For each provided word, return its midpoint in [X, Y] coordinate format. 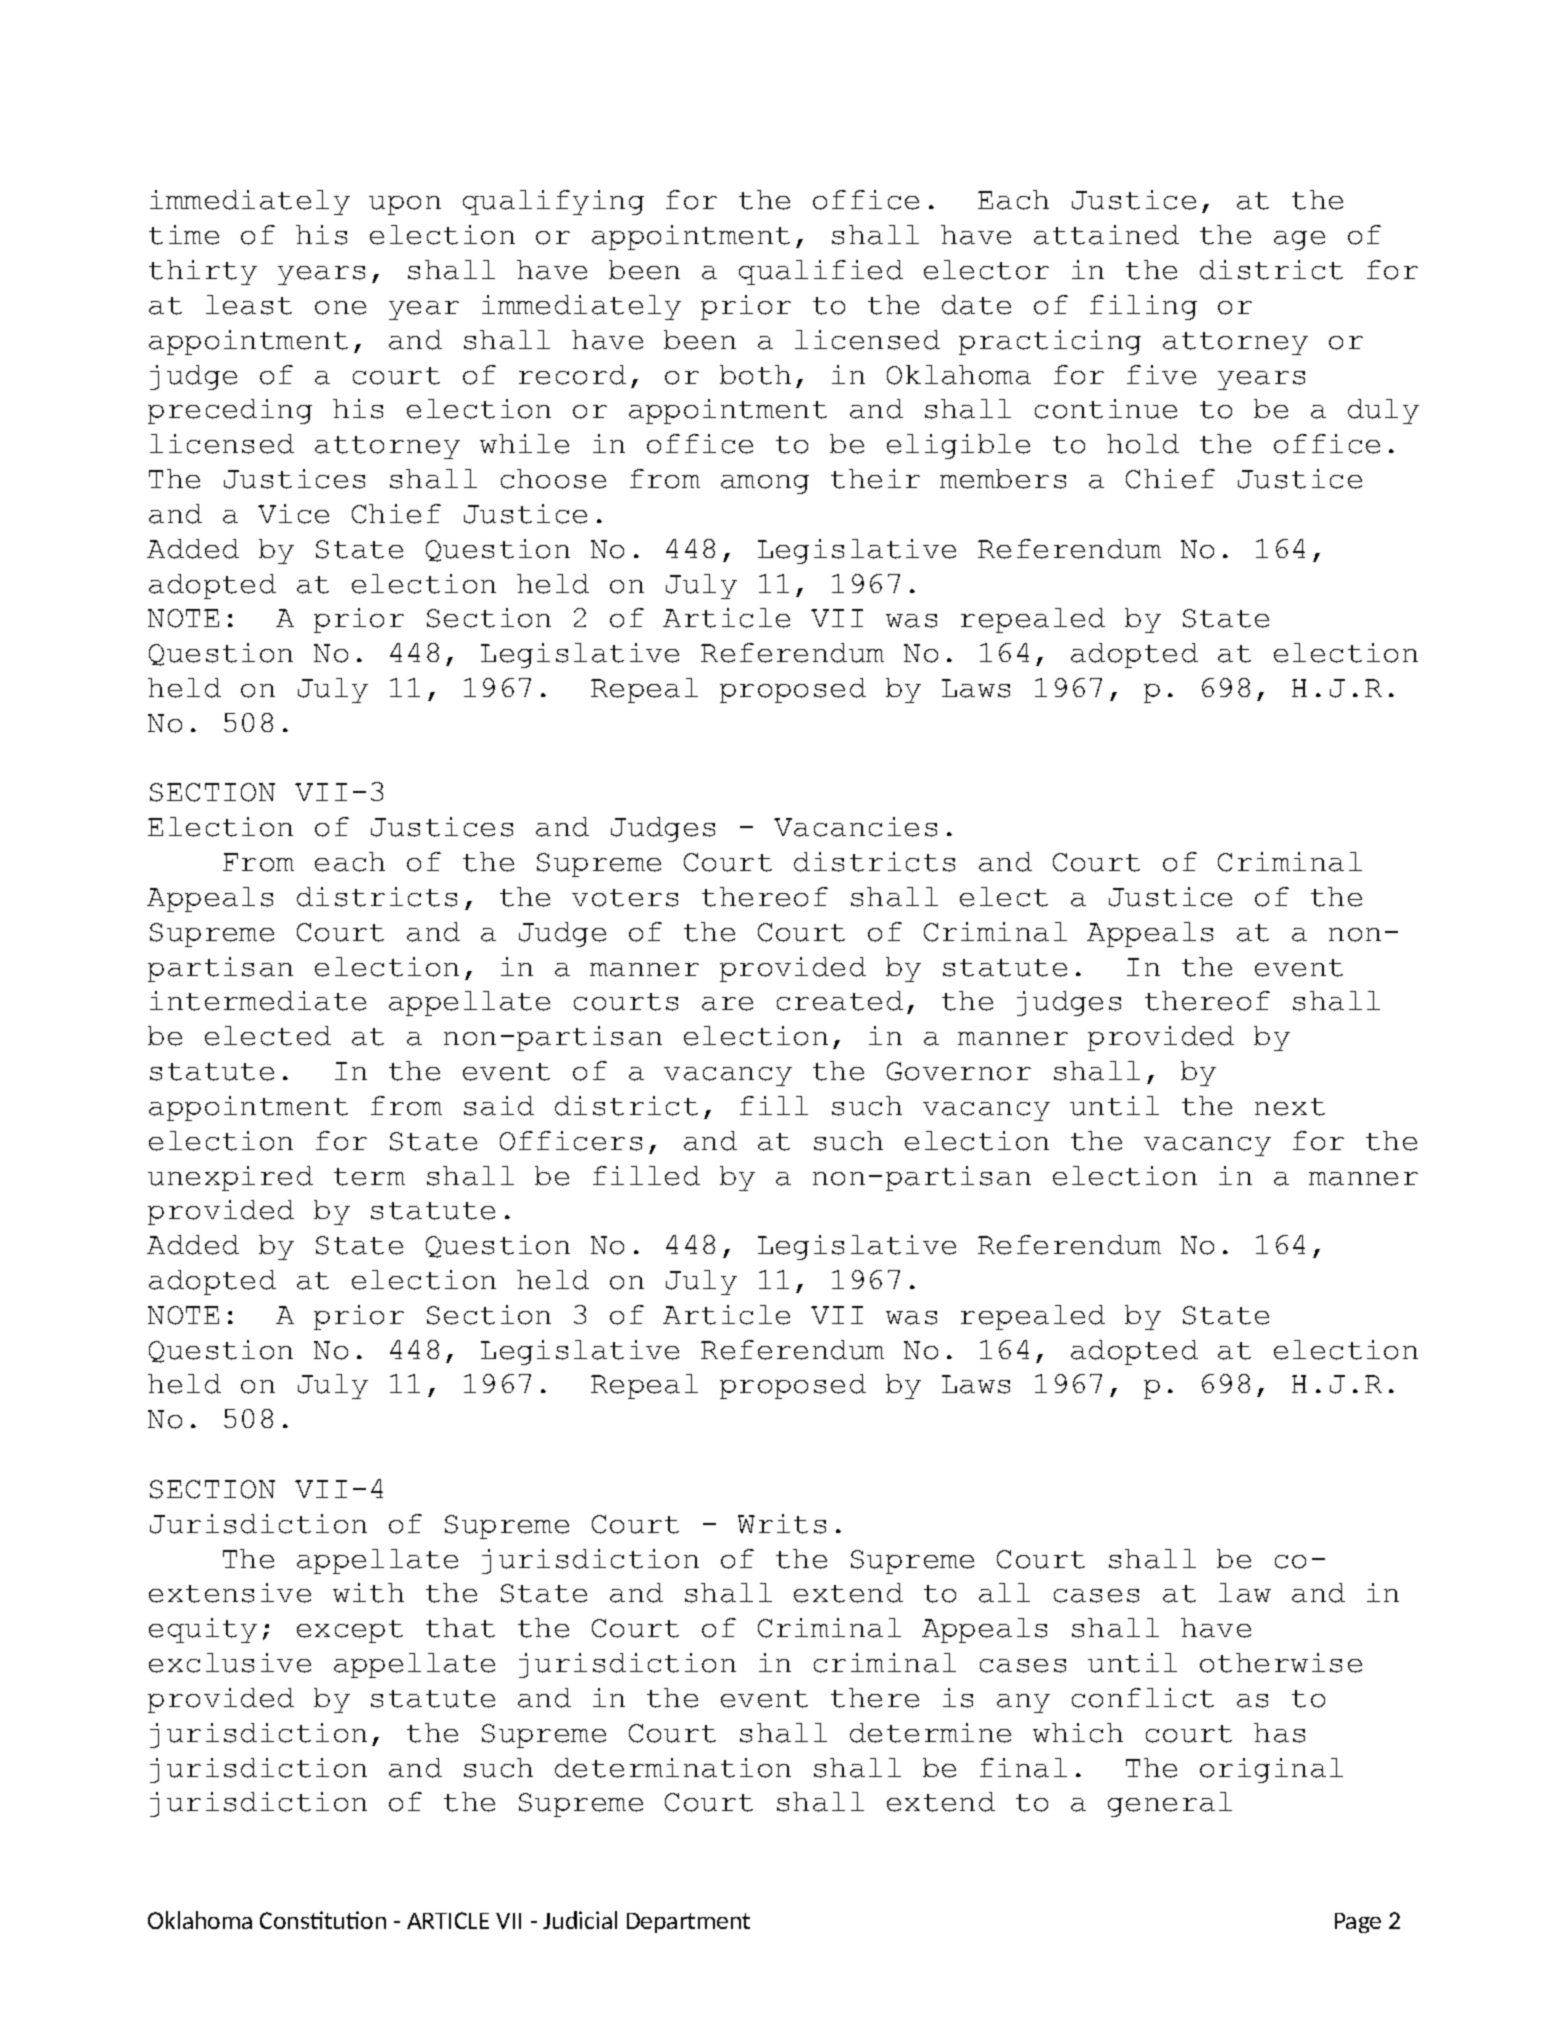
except [350, 1631]
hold [1143, 444]
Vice [293, 514]
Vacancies [855, 827]
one [340, 308]
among [765, 484]
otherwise [1281, 1663]
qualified [821, 272]
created [840, 1001]
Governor [959, 1071]
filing [1143, 307]
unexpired [230, 1178]
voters [625, 898]
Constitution [323, 1920]
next [1290, 1107]
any [1023, 1703]
